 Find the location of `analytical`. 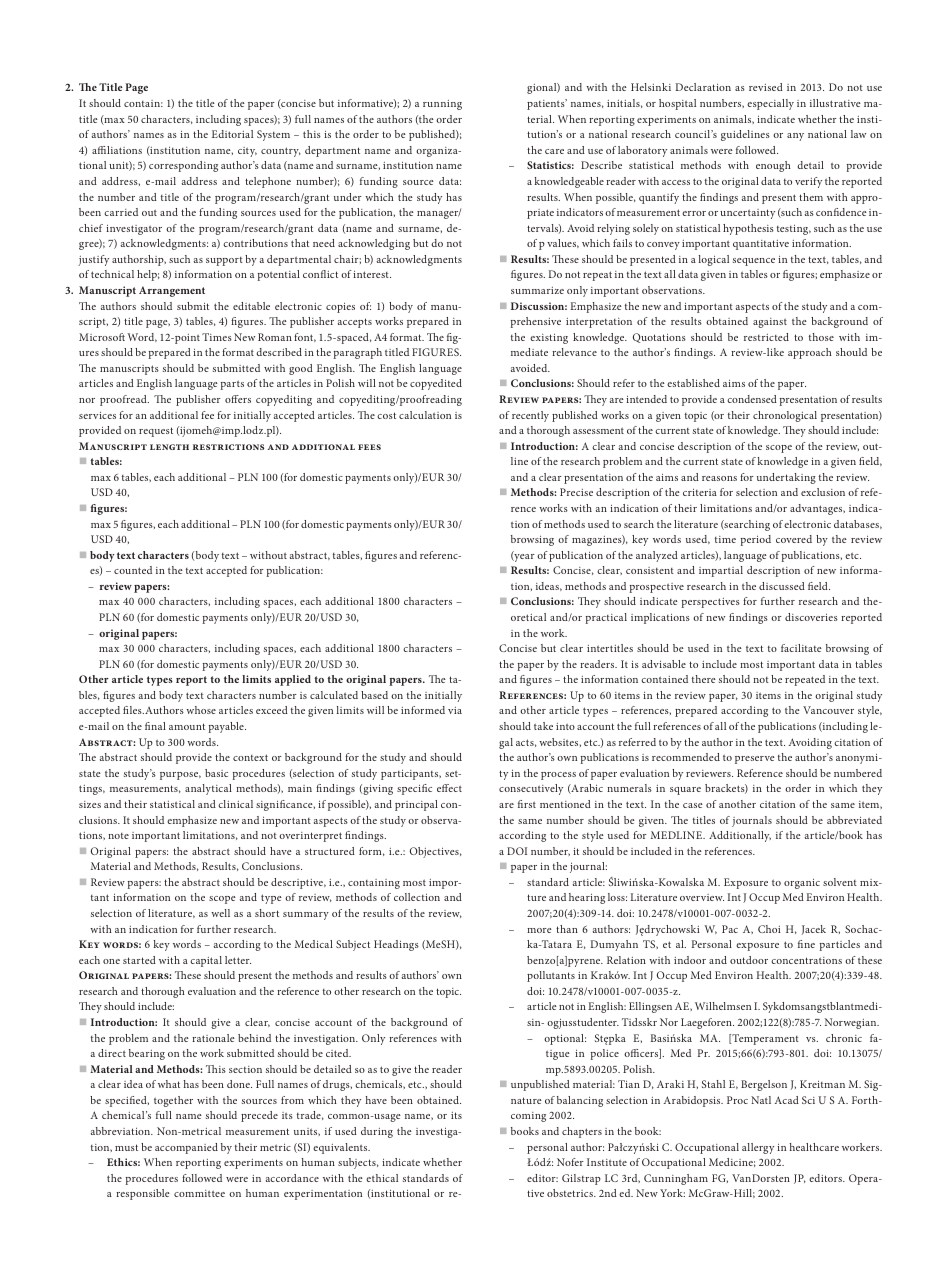

analytical is located at coordinates (208, 789).
